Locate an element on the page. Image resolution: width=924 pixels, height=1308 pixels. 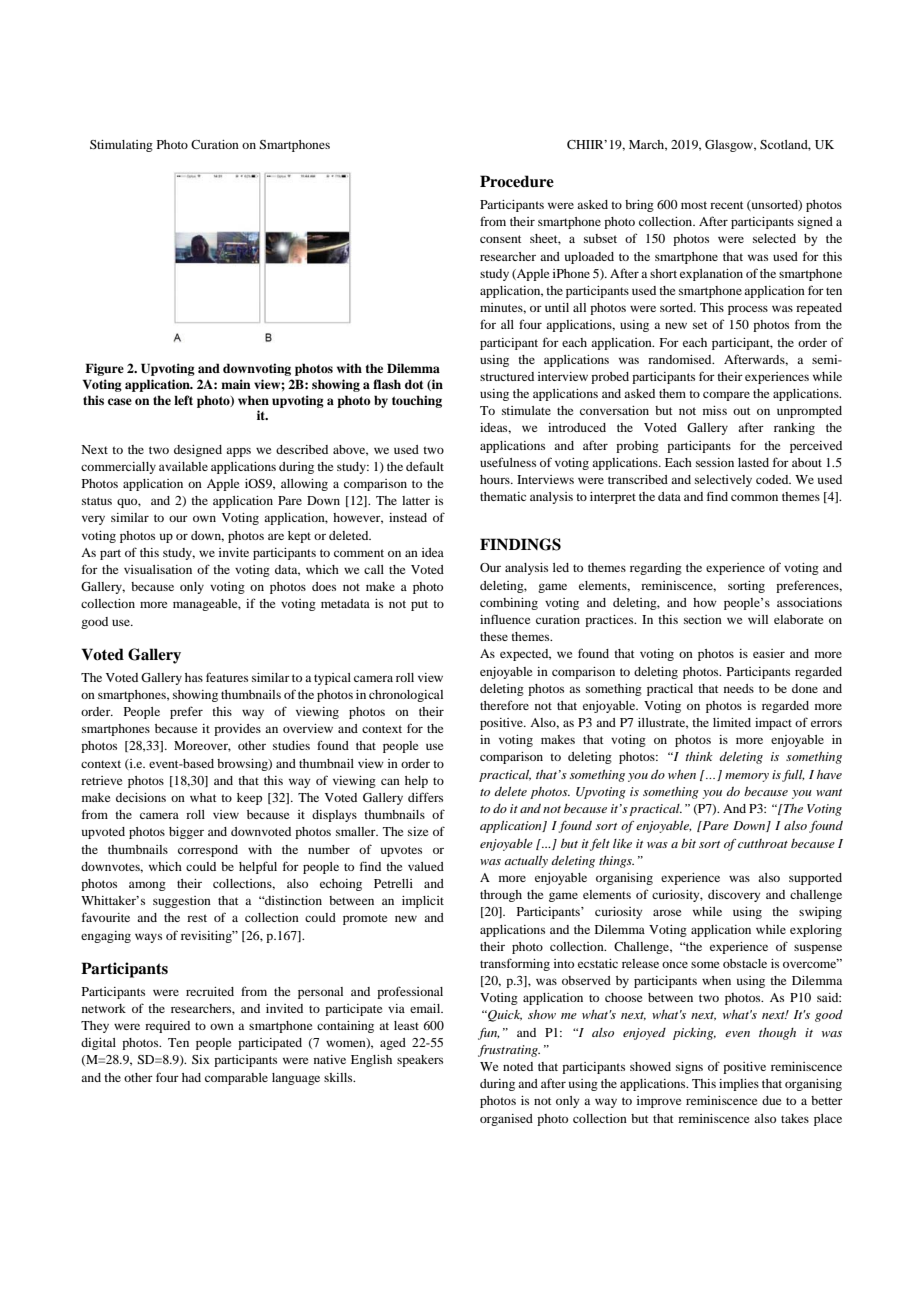
had is located at coordinates (191, 1077).
